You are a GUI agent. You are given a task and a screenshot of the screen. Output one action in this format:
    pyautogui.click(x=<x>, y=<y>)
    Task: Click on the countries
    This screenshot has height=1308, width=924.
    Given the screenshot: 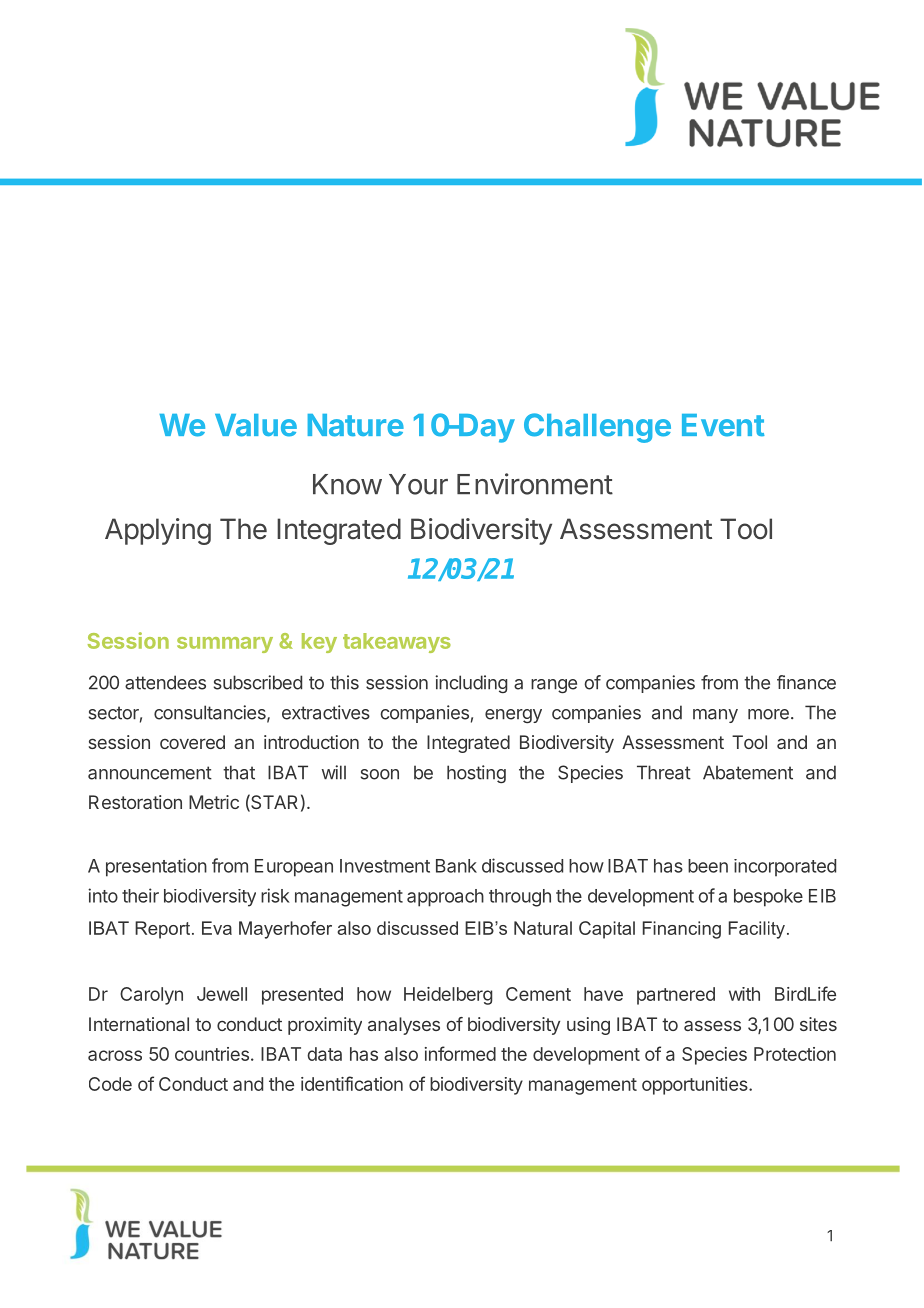 What is the action you would take?
    pyautogui.click(x=212, y=1054)
